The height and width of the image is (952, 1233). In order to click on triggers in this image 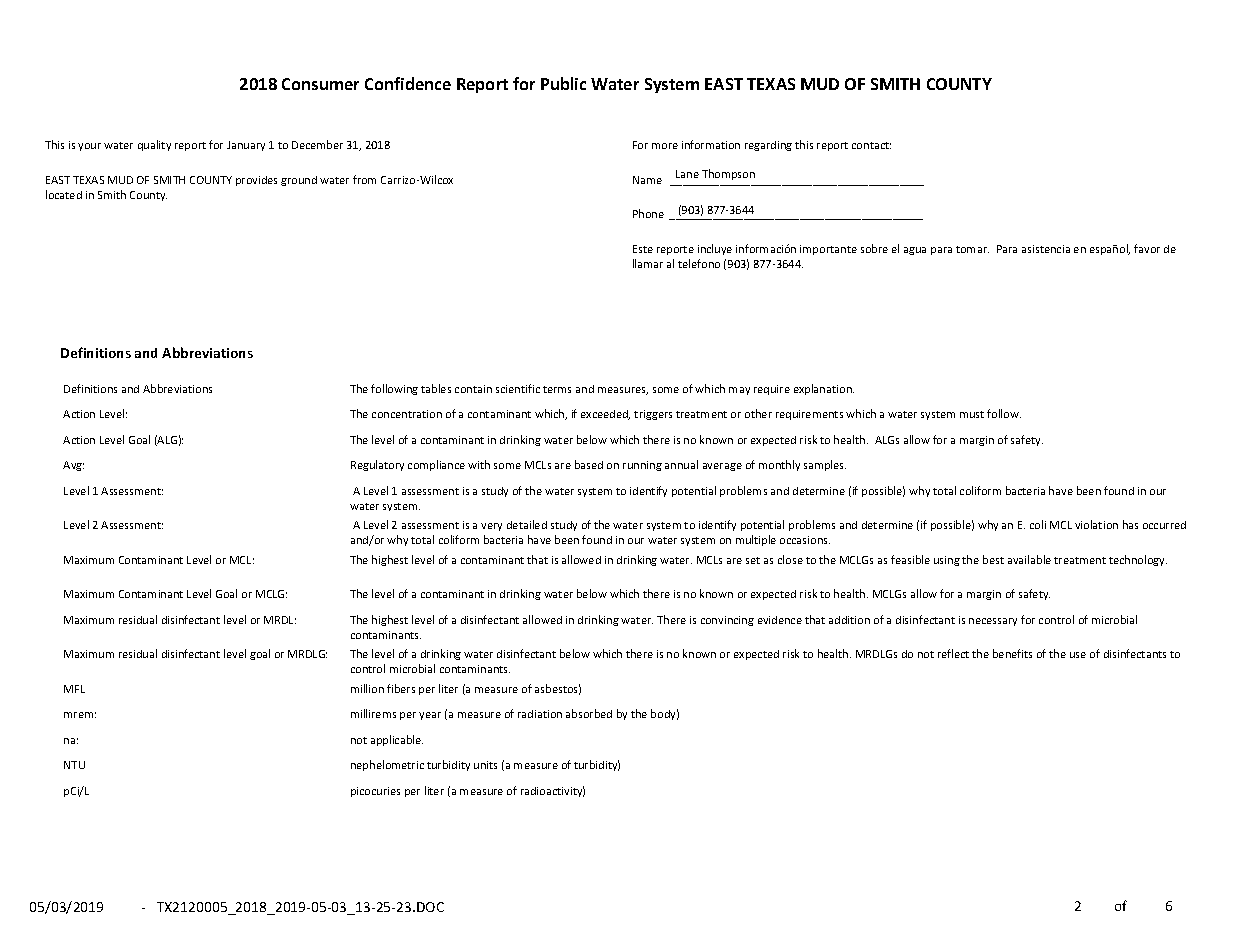, I will do `click(653, 415)`.
